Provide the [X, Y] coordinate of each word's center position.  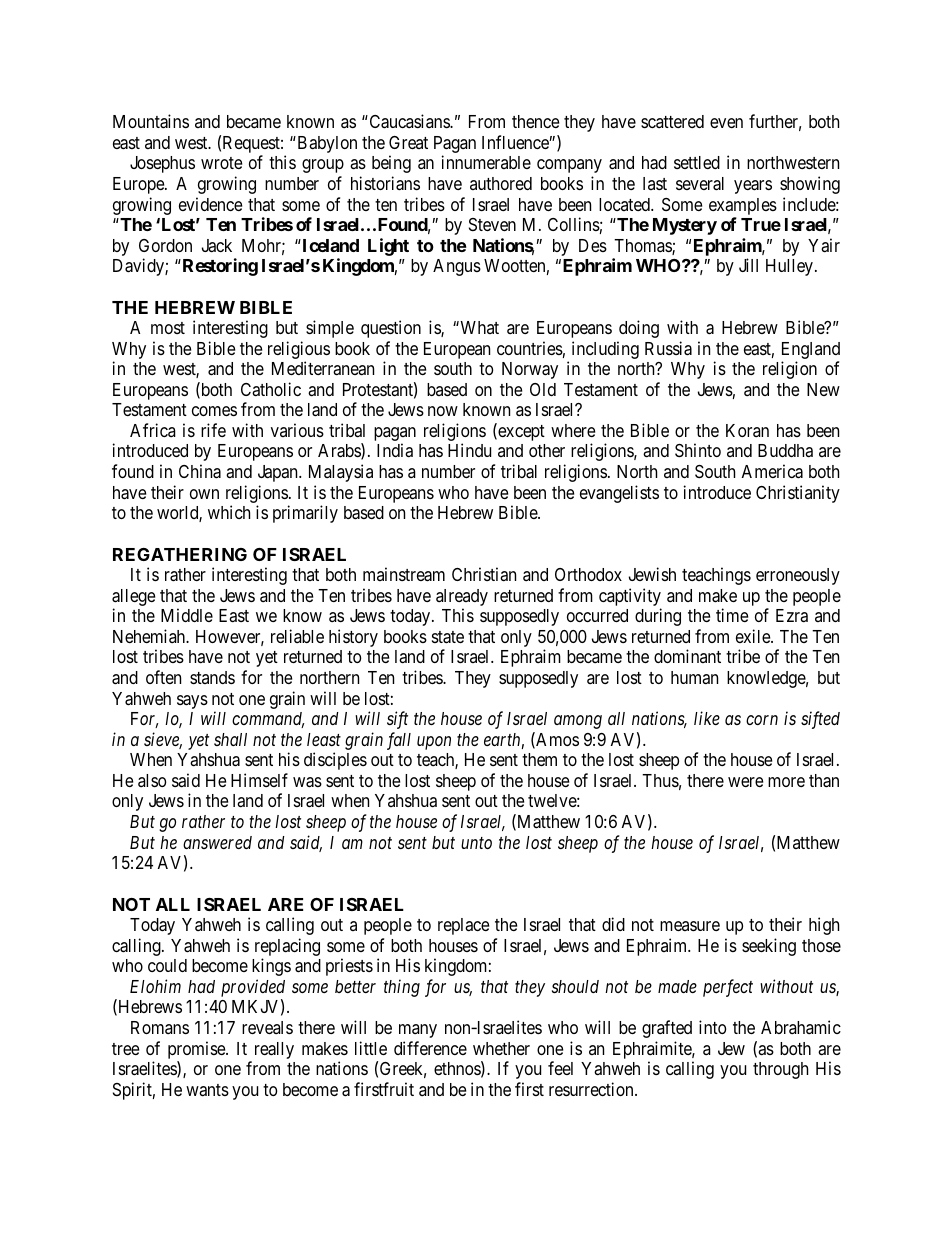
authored [501, 183]
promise [197, 1050]
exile [754, 636]
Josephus [162, 164]
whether [501, 1048]
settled [697, 162]
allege [133, 597]
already [462, 597]
